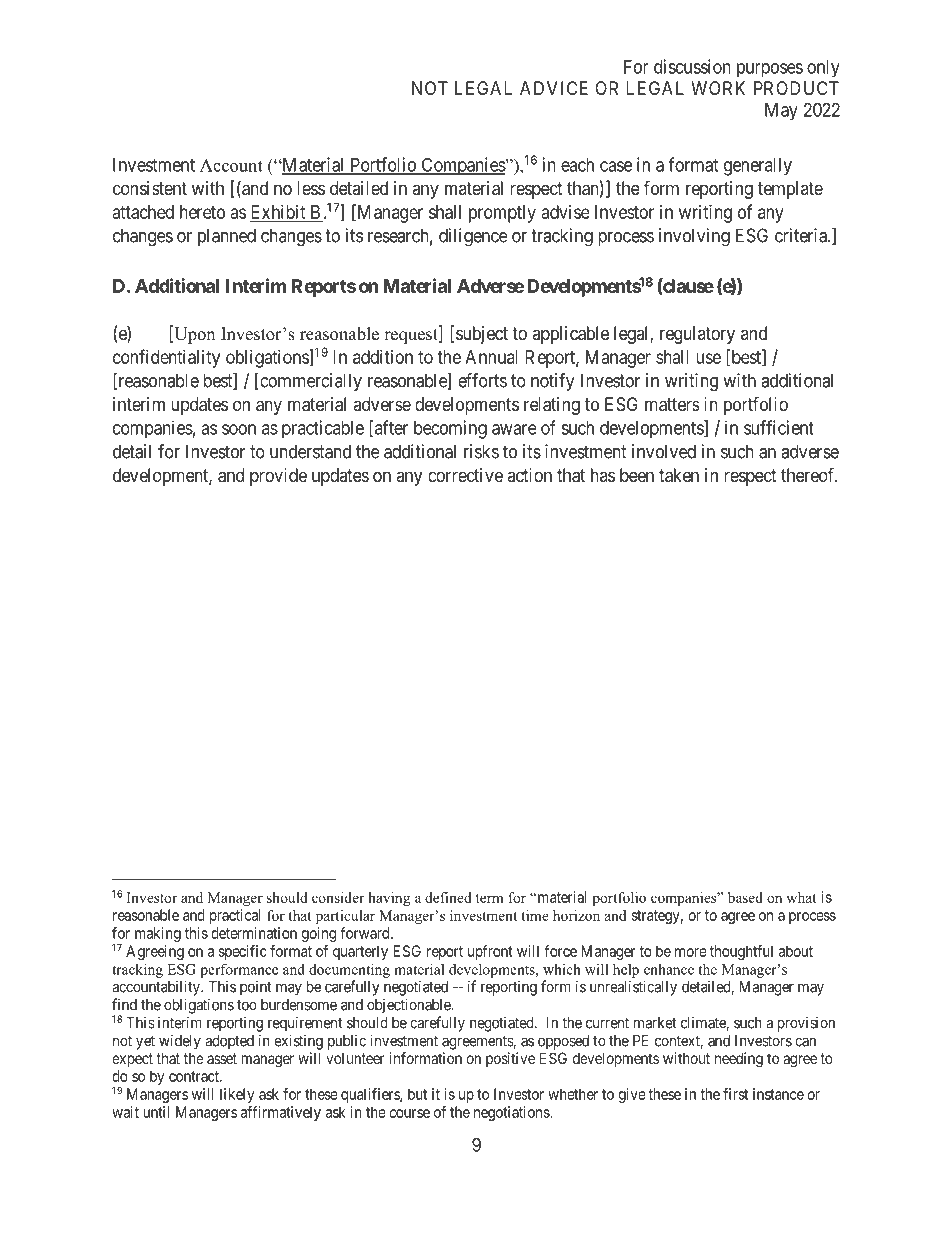 Image resolution: width=952 pixels, height=1233 pixels. Describe the element at coordinates (554, 88) in the document. I see `ADVICE` at that location.
